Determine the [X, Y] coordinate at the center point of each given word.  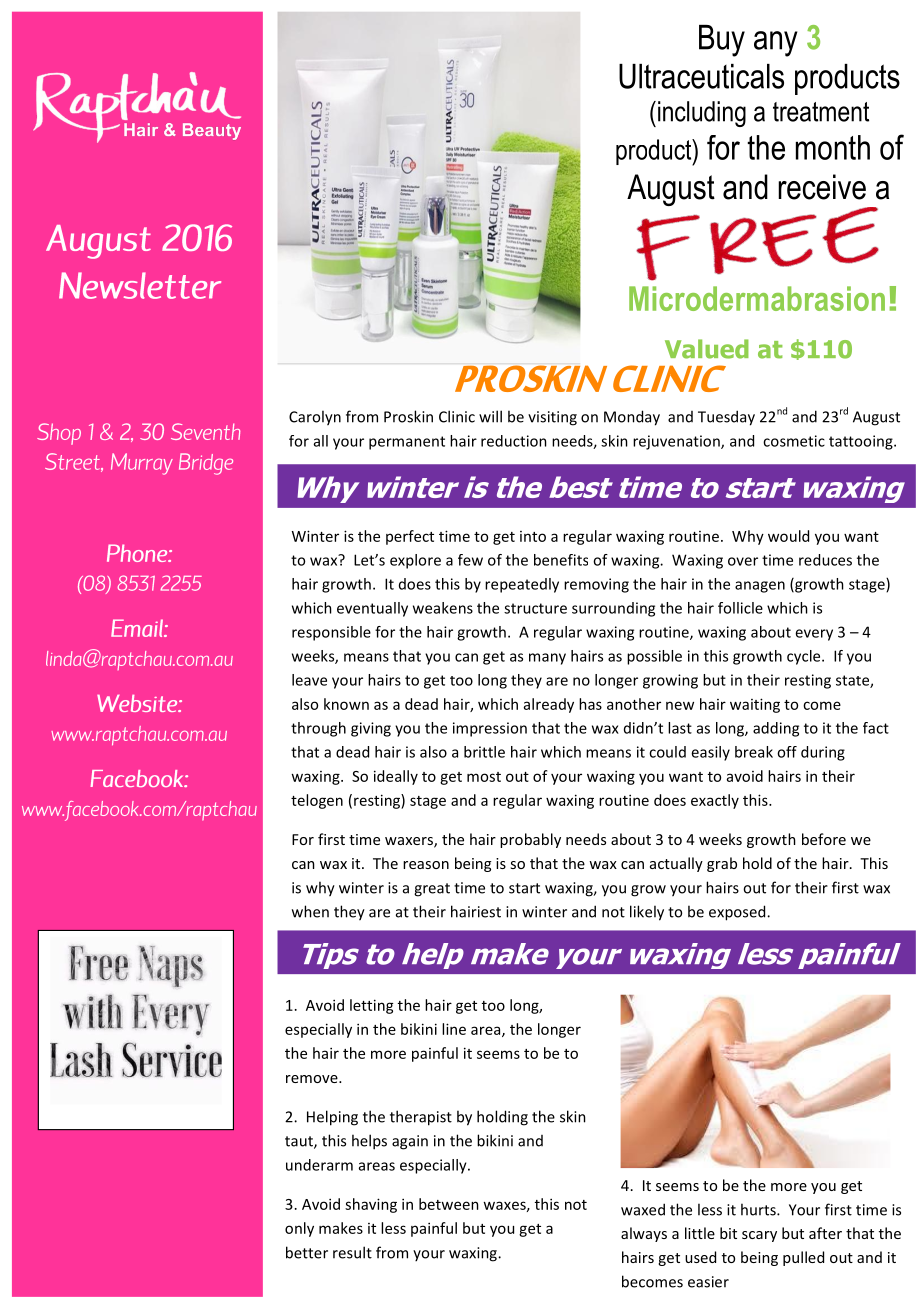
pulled [803, 1258]
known [346, 704]
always [644, 1234]
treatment [821, 112]
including [702, 114]
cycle [805, 657]
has [590, 704]
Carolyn [315, 418]
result [352, 1252]
